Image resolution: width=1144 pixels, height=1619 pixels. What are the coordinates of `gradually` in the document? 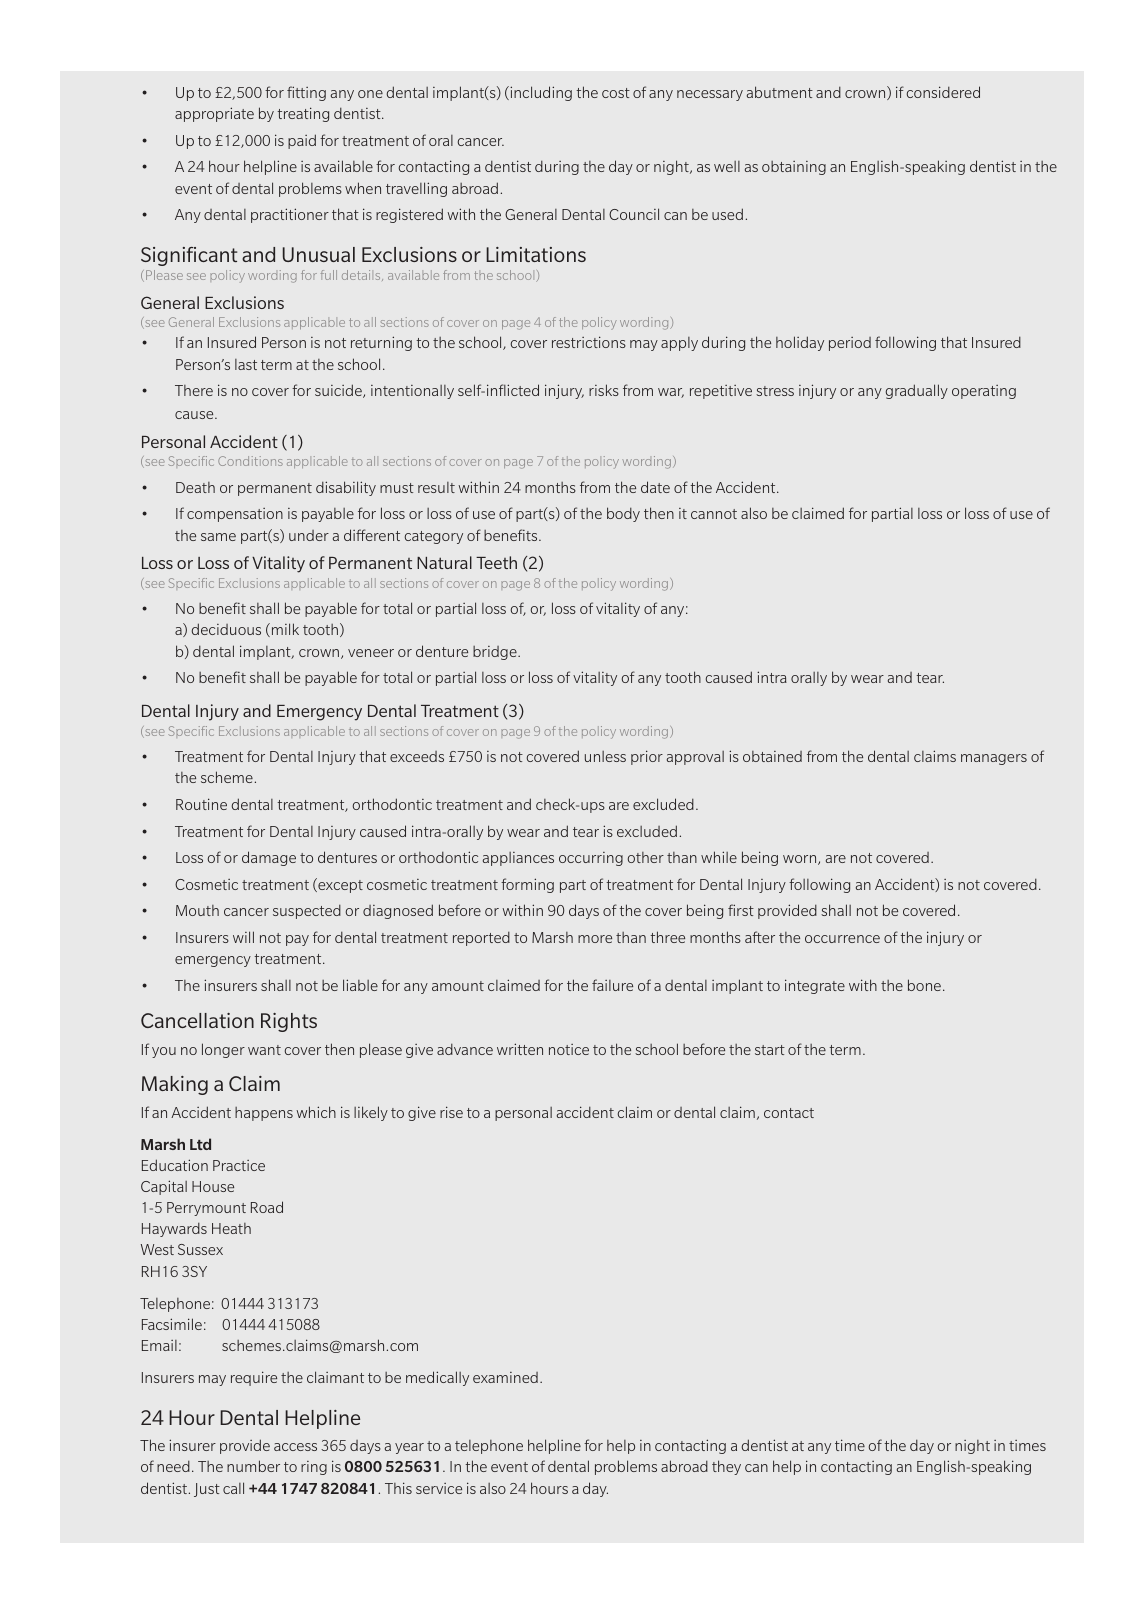 It's located at (917, 391).
